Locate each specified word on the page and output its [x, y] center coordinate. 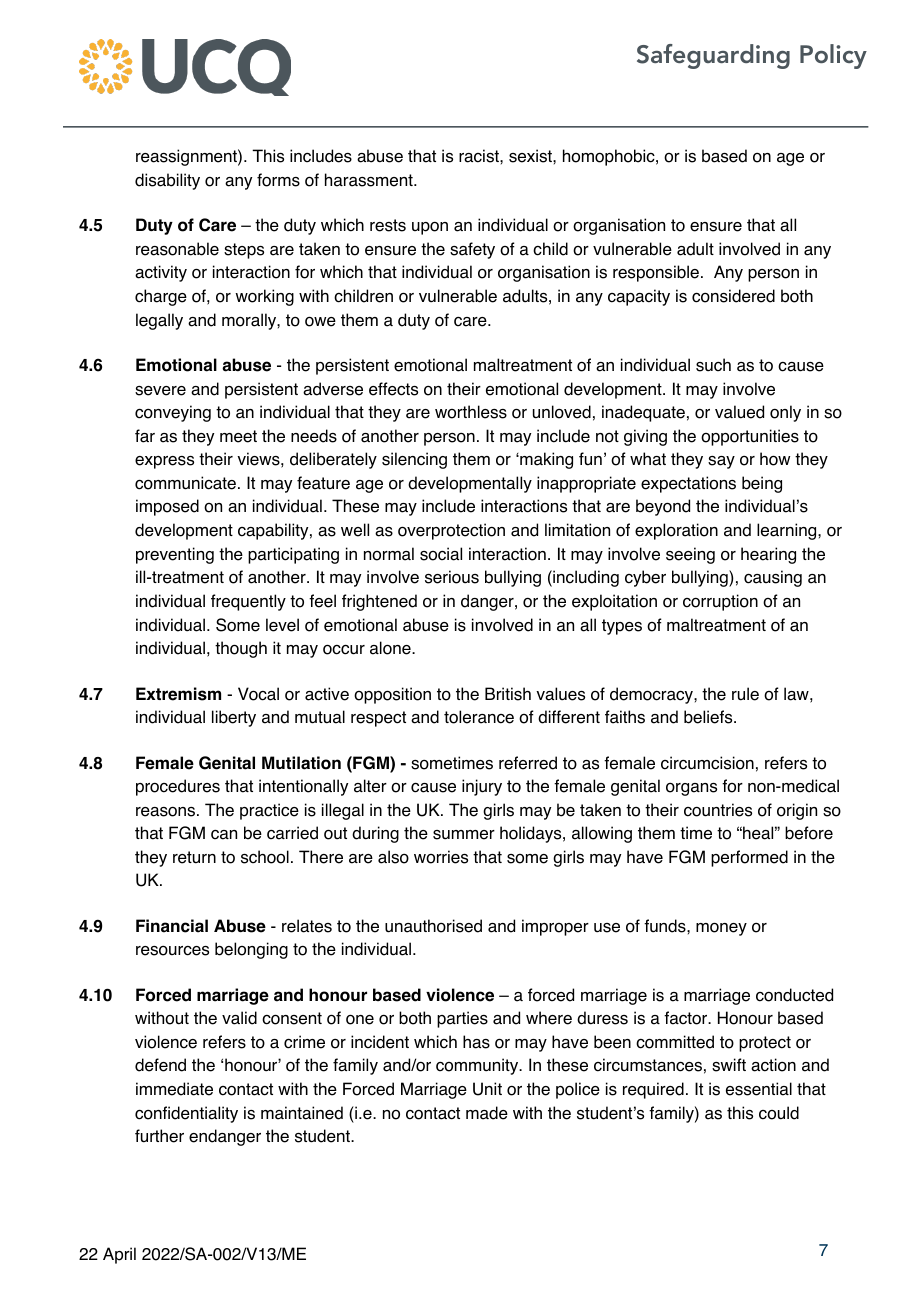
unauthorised [433, 926]
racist [480, 156]
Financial [172, 926]
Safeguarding [713, 56]
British [508, 694]
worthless [471, 412]
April [119, 1255]
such [713, 365]
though [241, 649]
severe [160, 391]
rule [745, 694]
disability [167, 181]
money [721, 929]
